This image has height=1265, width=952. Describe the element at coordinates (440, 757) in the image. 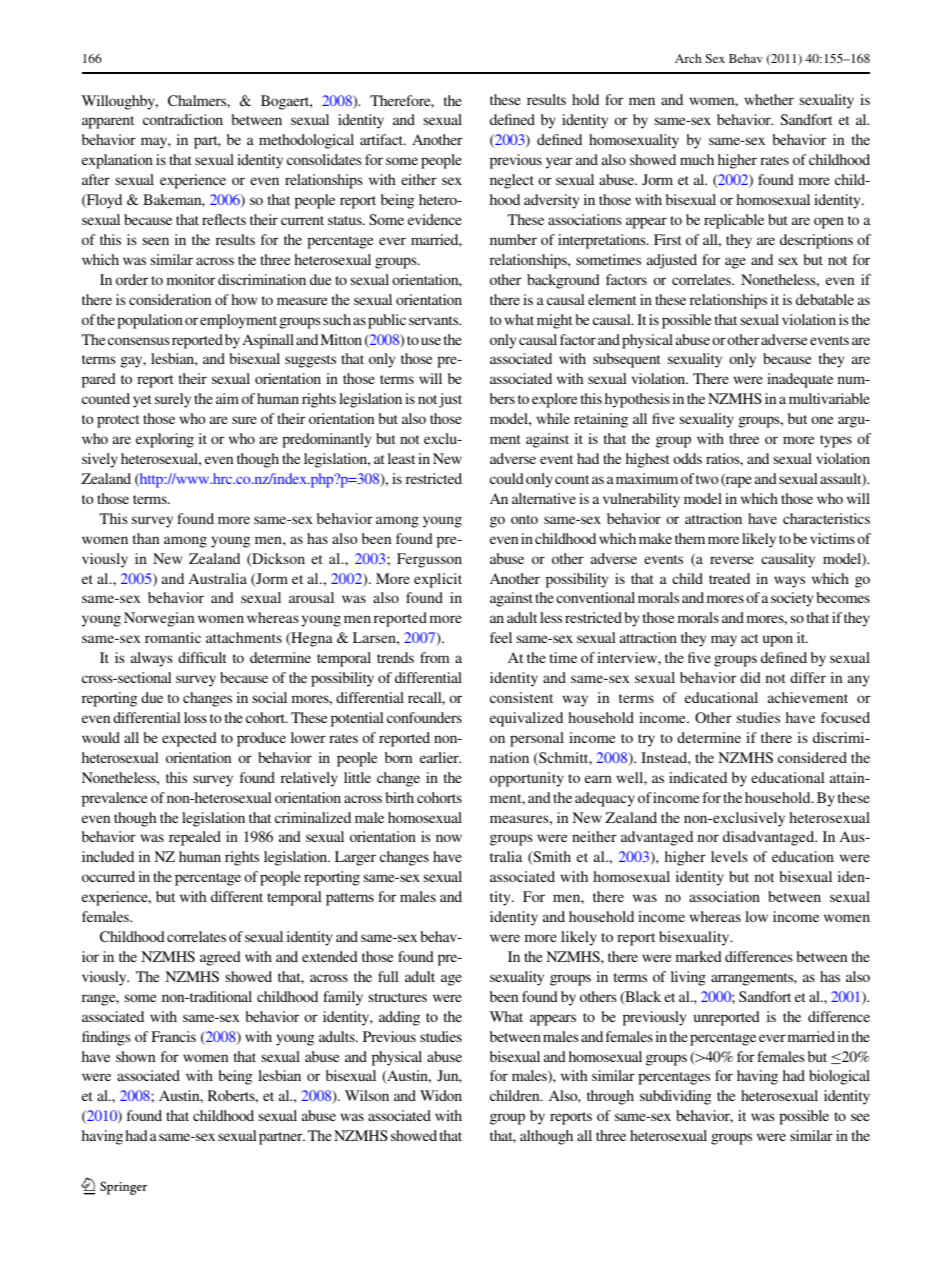

I see `earlier` at that location.
